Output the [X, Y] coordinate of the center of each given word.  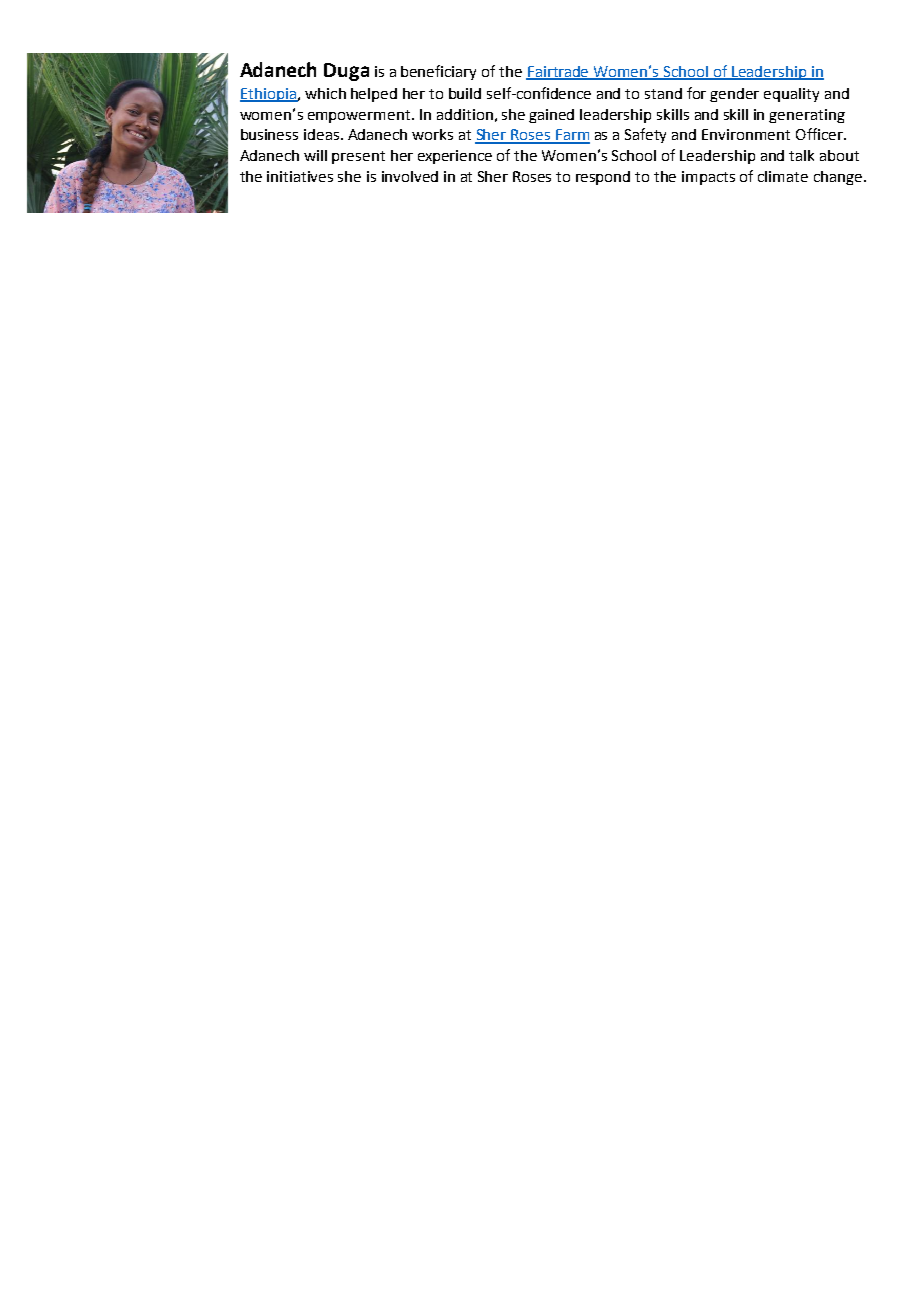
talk [801, 155]
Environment [746, 134]
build [465, 93]
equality [791, 95]
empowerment [360, 116]
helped [374, 95]
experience [455, 157]
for [696, 93]
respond [603, 178]
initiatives [300, 176]
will [315, 155]
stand [663, 93]
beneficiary [438, 72]
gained [551, 116]
